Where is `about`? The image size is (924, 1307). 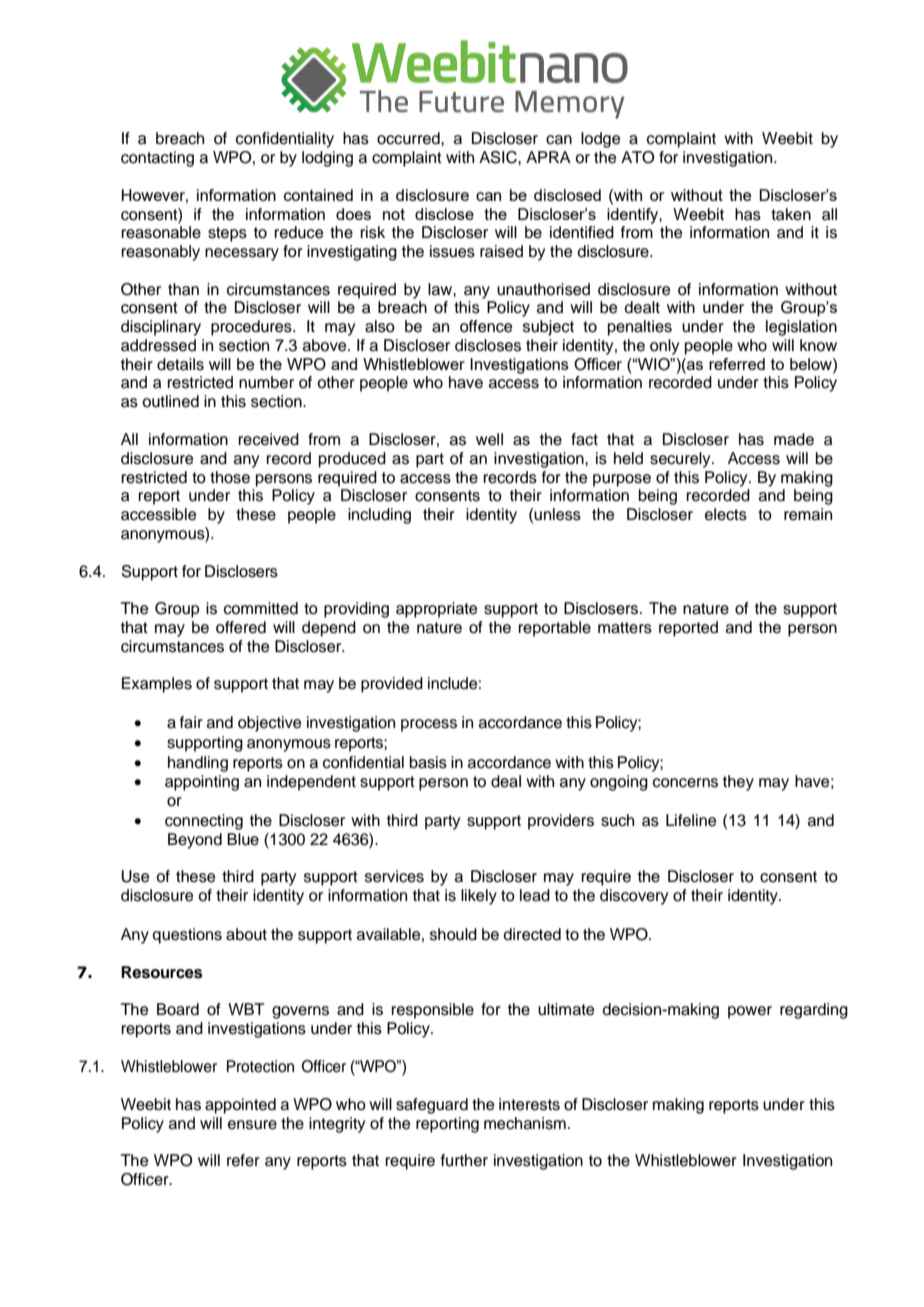 about is located at coordinates (246, 934).
